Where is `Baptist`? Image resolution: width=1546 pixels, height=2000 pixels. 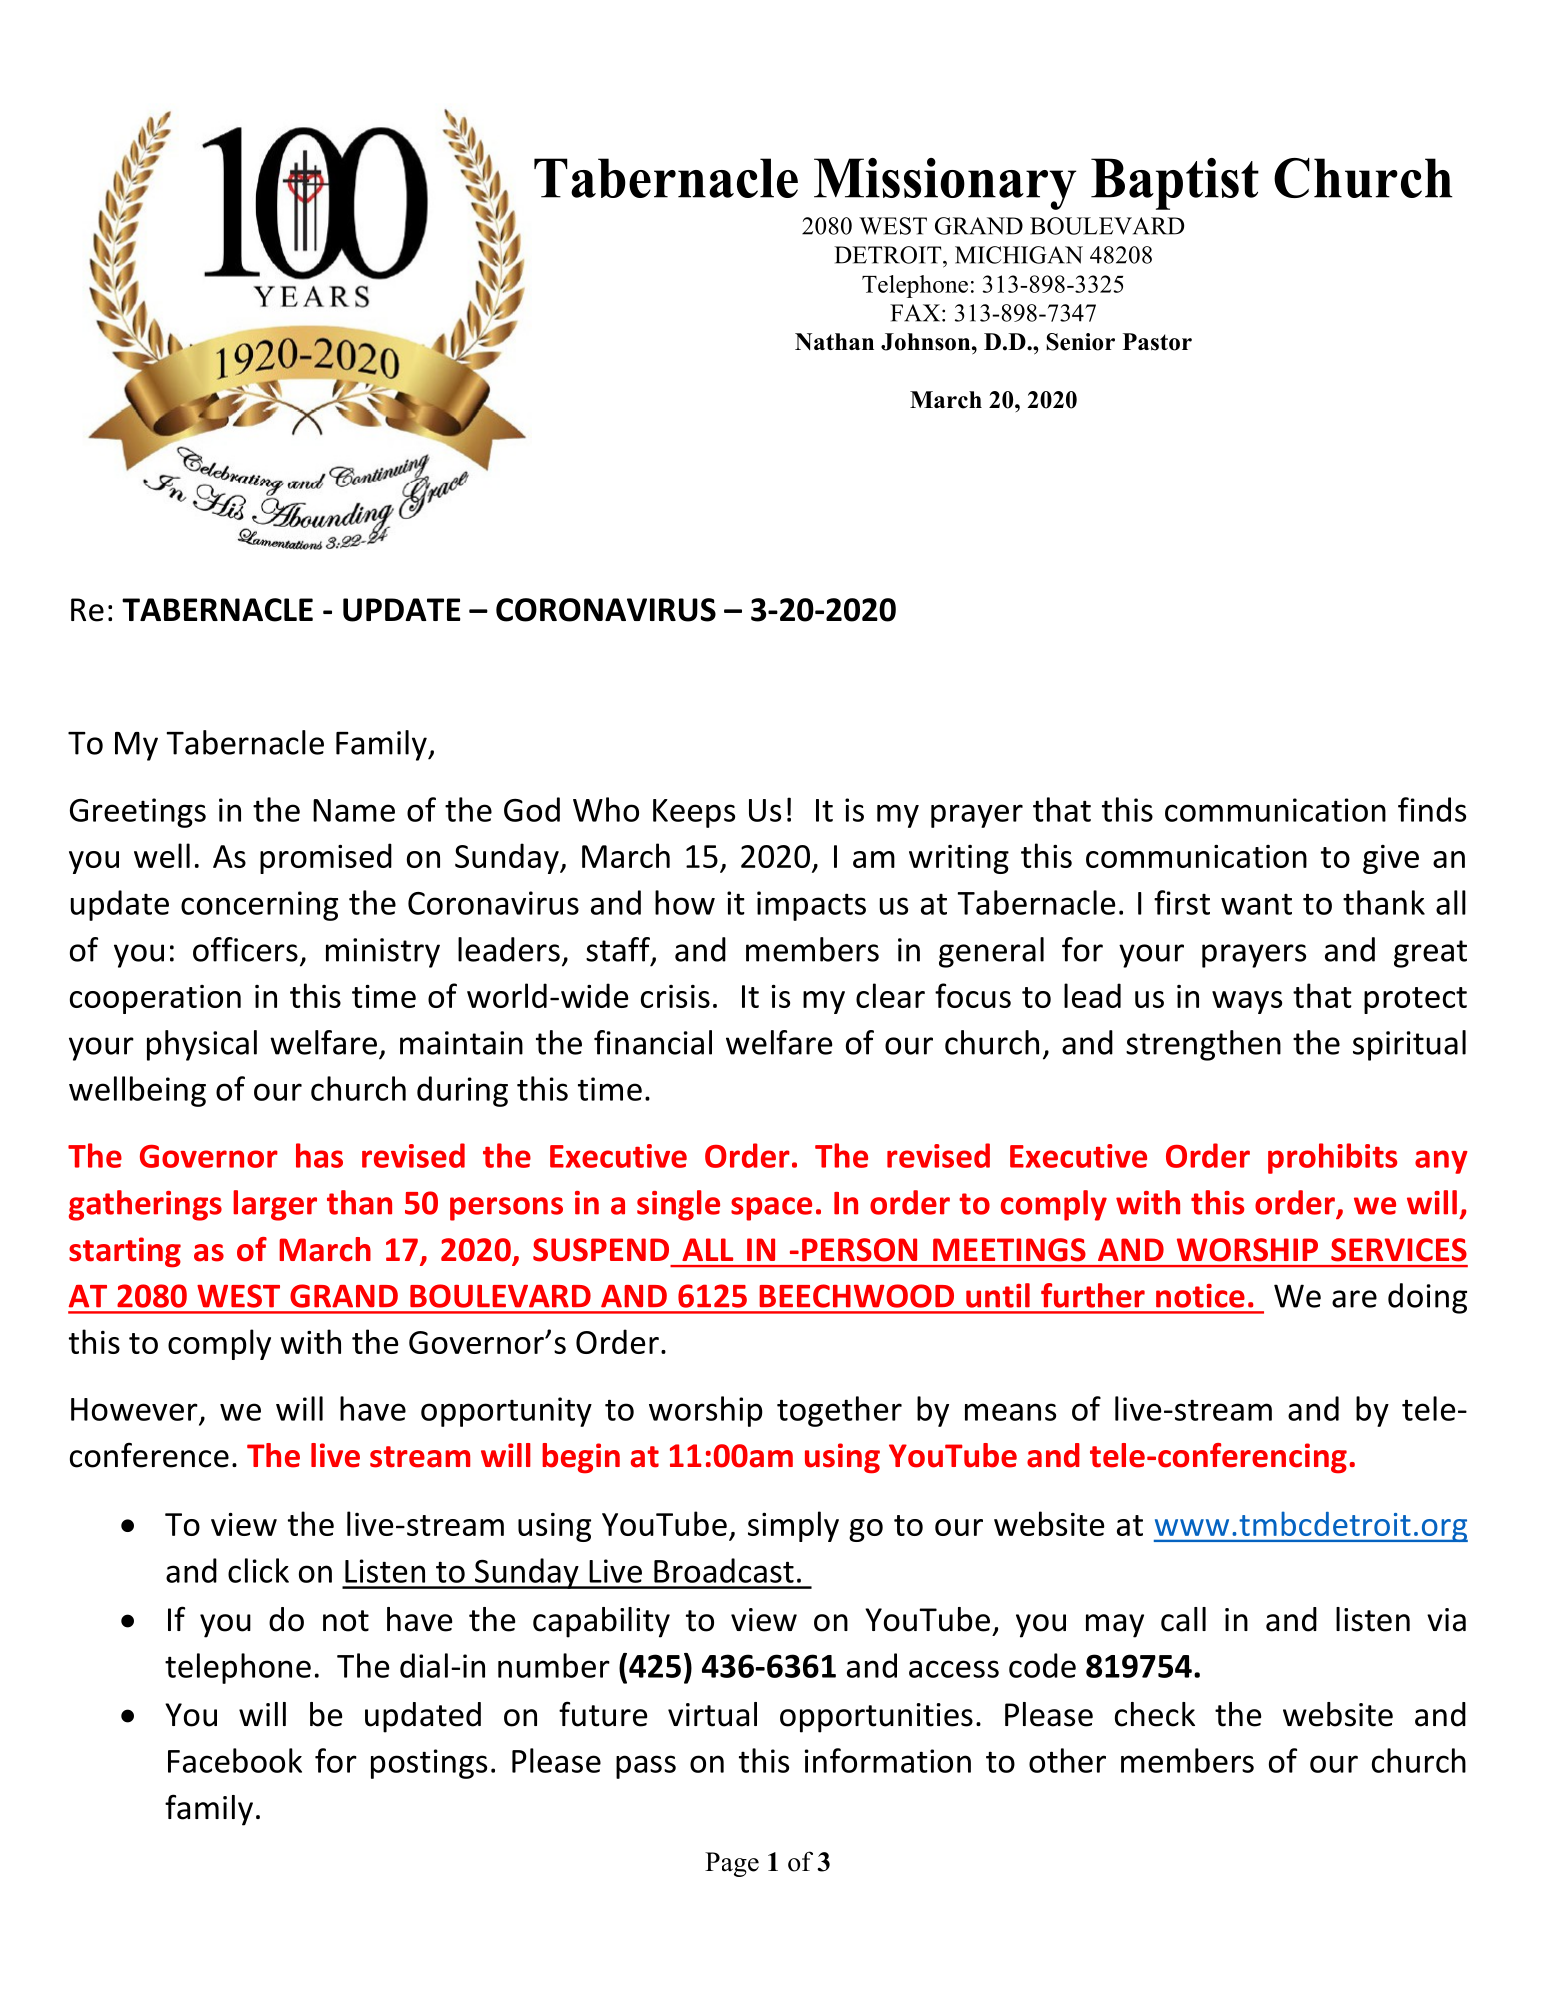
Baptist is located at coordinates (1175, 184).
